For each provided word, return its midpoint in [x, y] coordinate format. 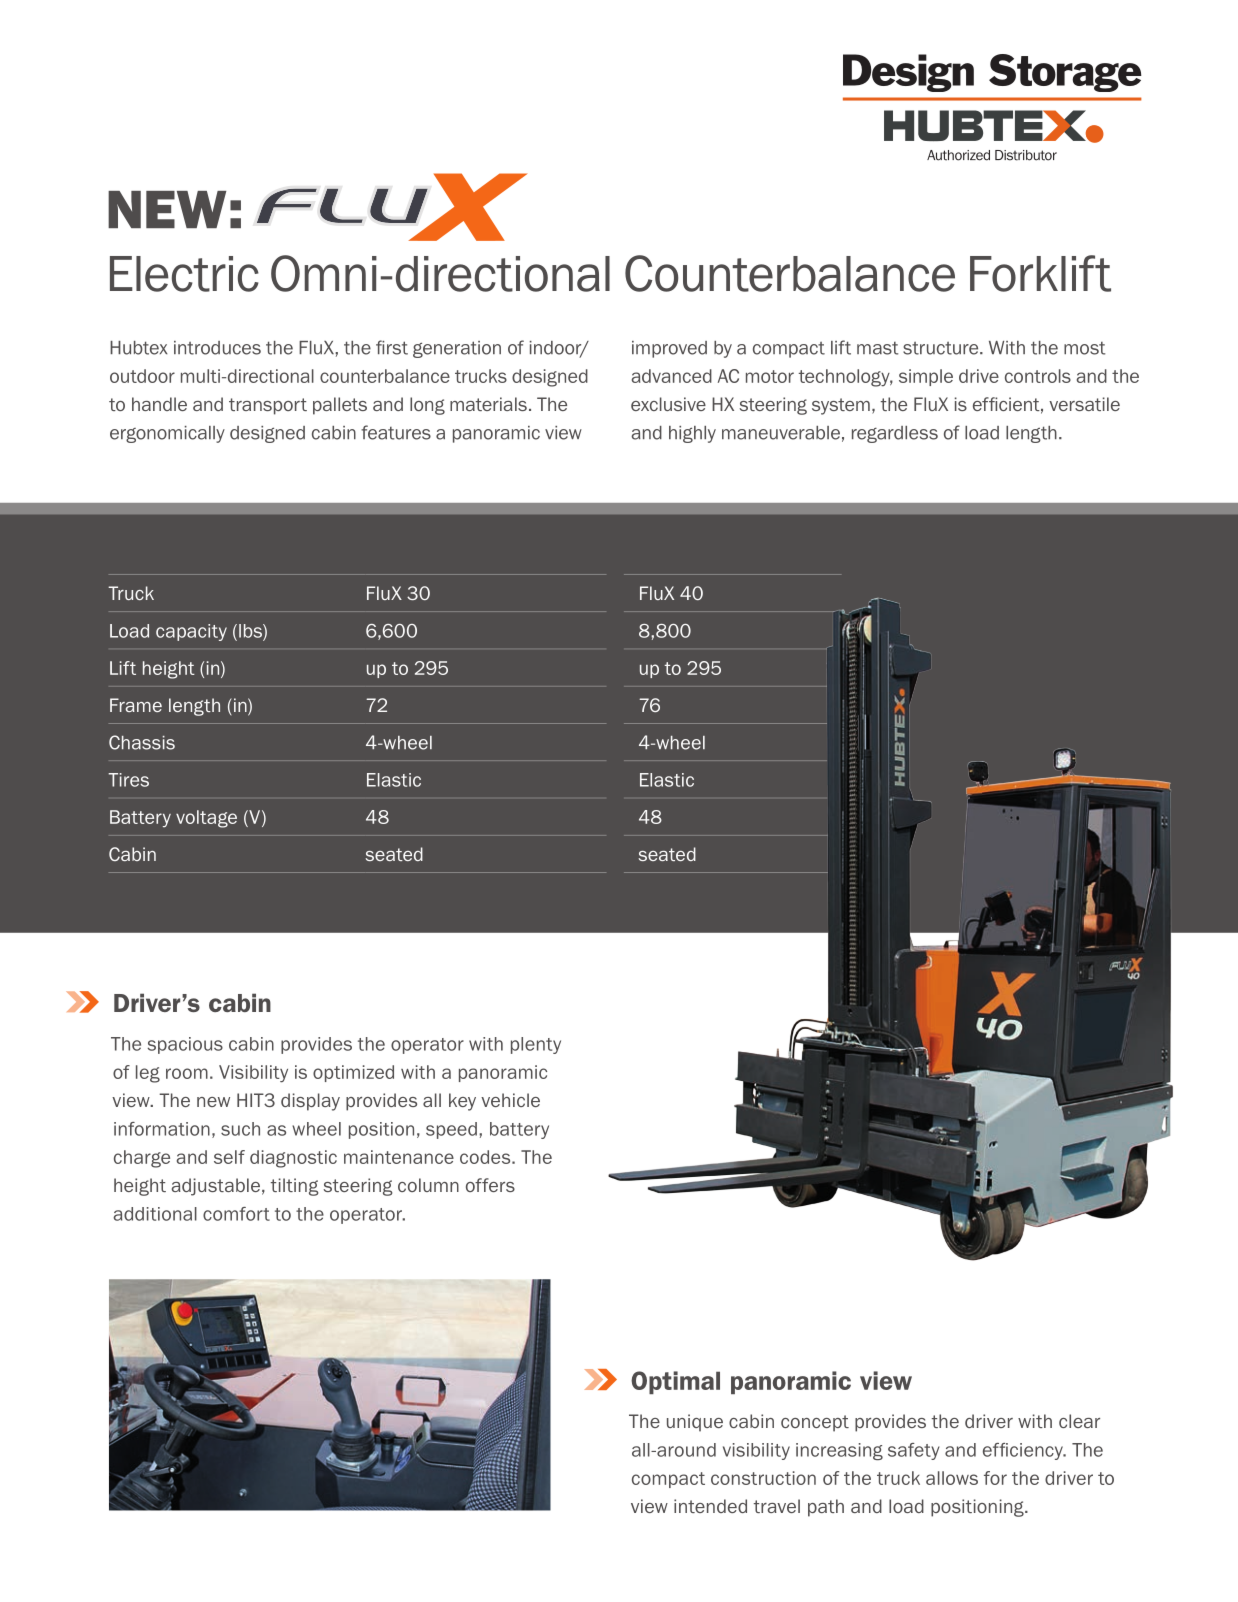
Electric [184, 274]
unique [695, 1423]
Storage [1065, 73]
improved [669, 349]
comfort [236, 1214]
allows [952, 1478]
